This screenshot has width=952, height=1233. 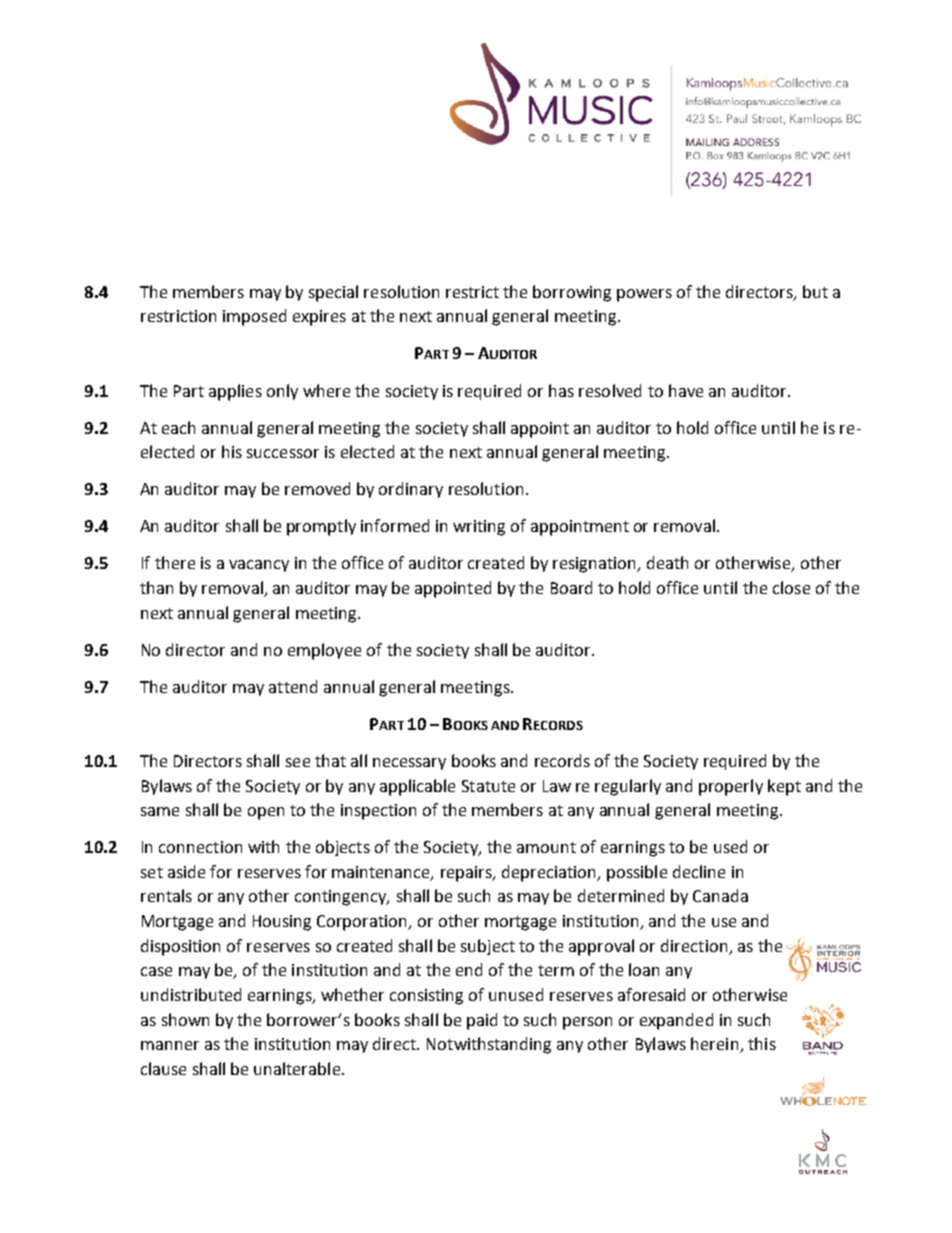 What do you see at coordinates (667, 562) in the screenshot?
I see `death` at bounding box center [667, 562].
